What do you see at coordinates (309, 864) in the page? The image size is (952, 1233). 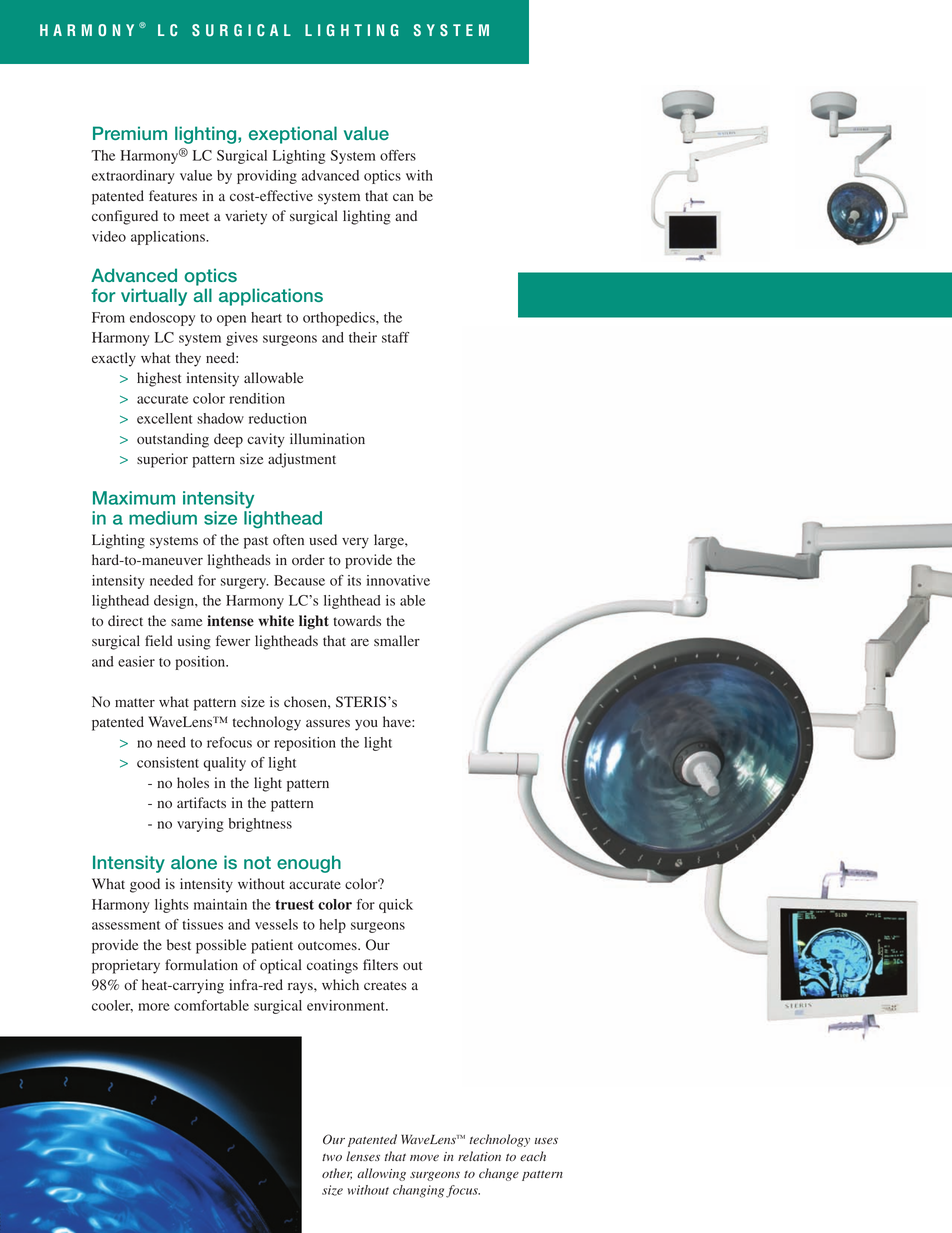 I see `enough` at bounding box center [309, 864].
